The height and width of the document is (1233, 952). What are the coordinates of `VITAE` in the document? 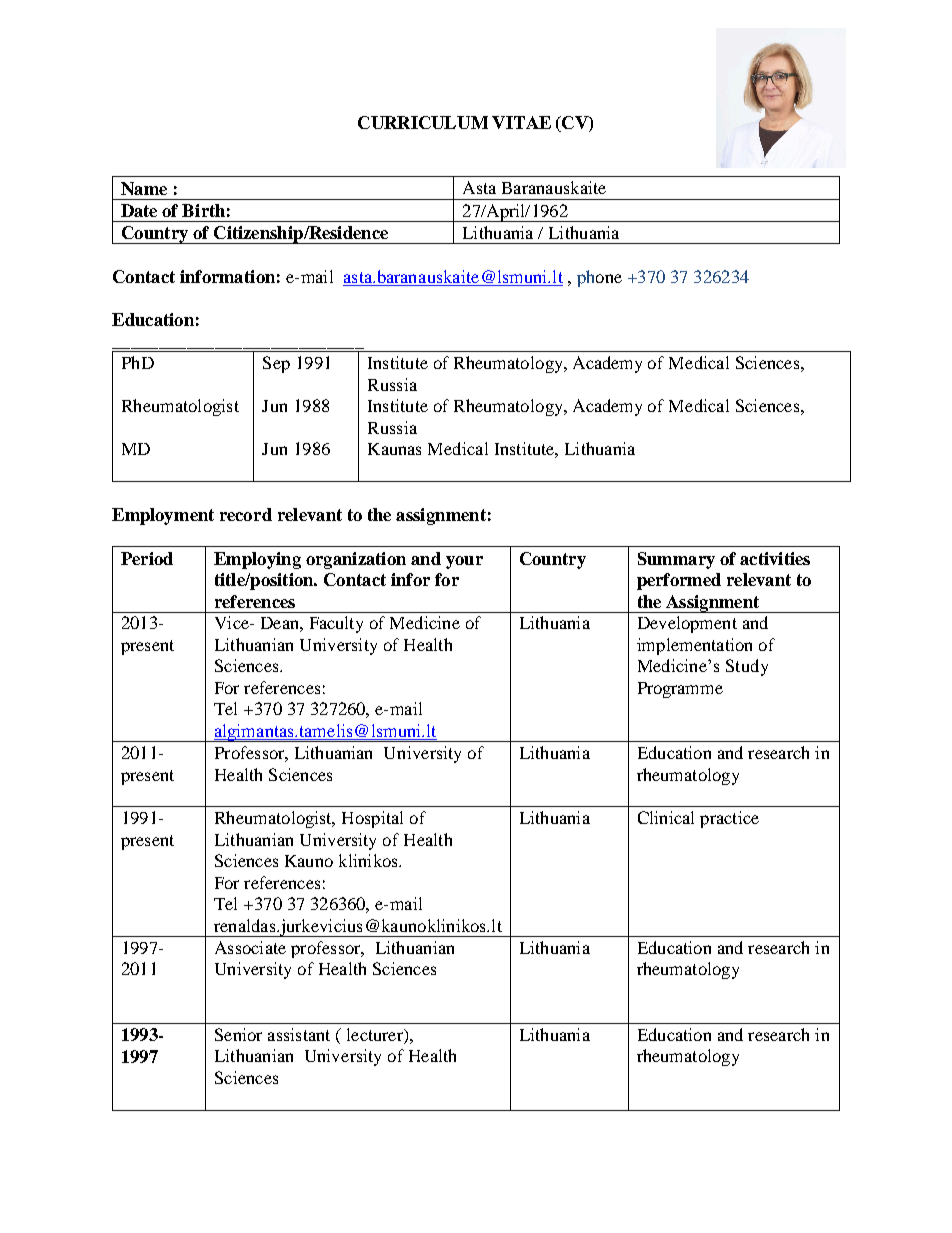 It's located at (521, 122).
